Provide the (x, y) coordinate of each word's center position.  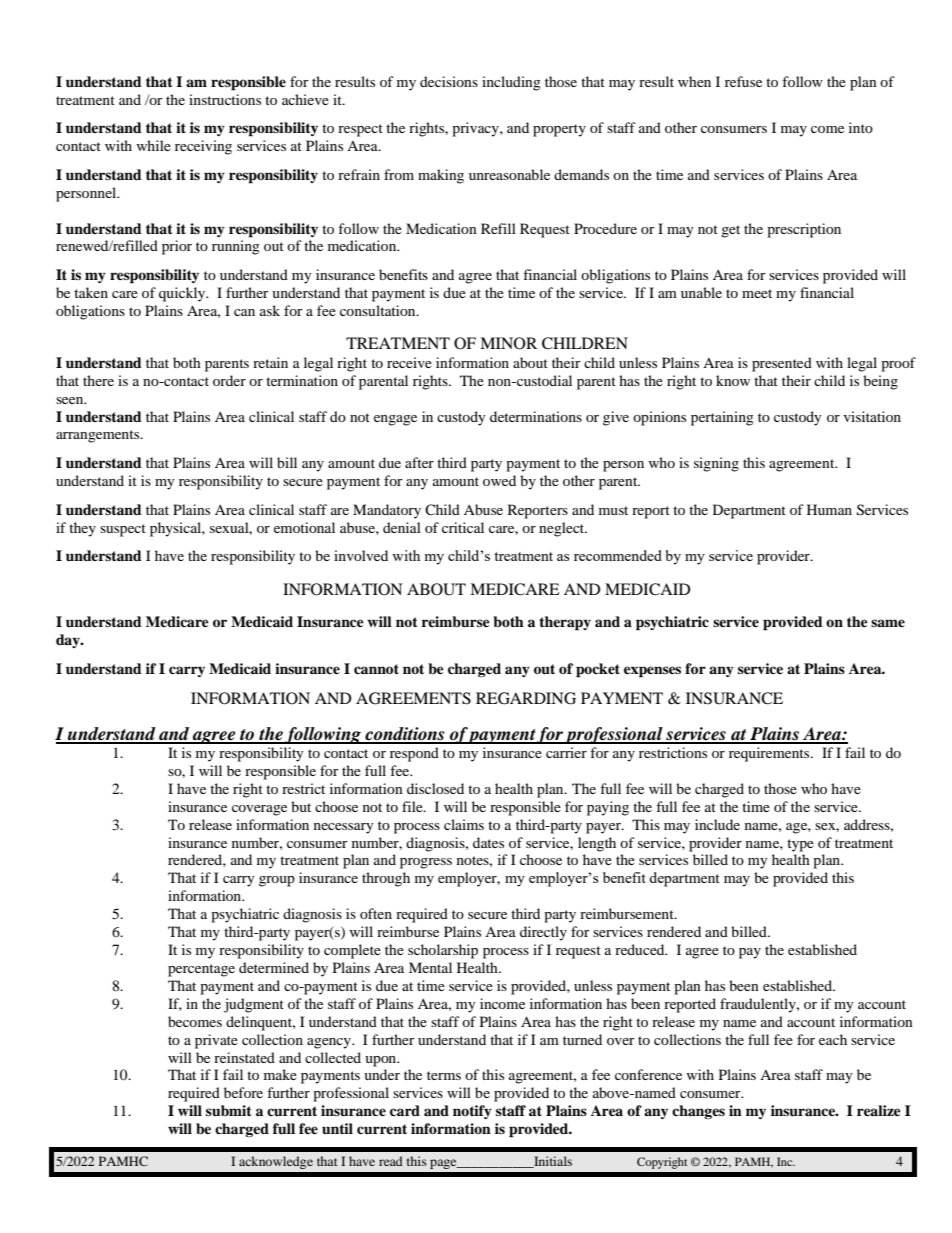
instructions (225, 99)
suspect (123, 530)
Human (829, 509)
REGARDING (526, 698)
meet (757, 293)
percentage (201, 970)
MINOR (508, 343)
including (511, 83)
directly (543, 933)
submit (229, 1110)
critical (463, 527)
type (800, 845)
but (301, 806)
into (861, 127)
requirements (770, 754)
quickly (183, 294)
